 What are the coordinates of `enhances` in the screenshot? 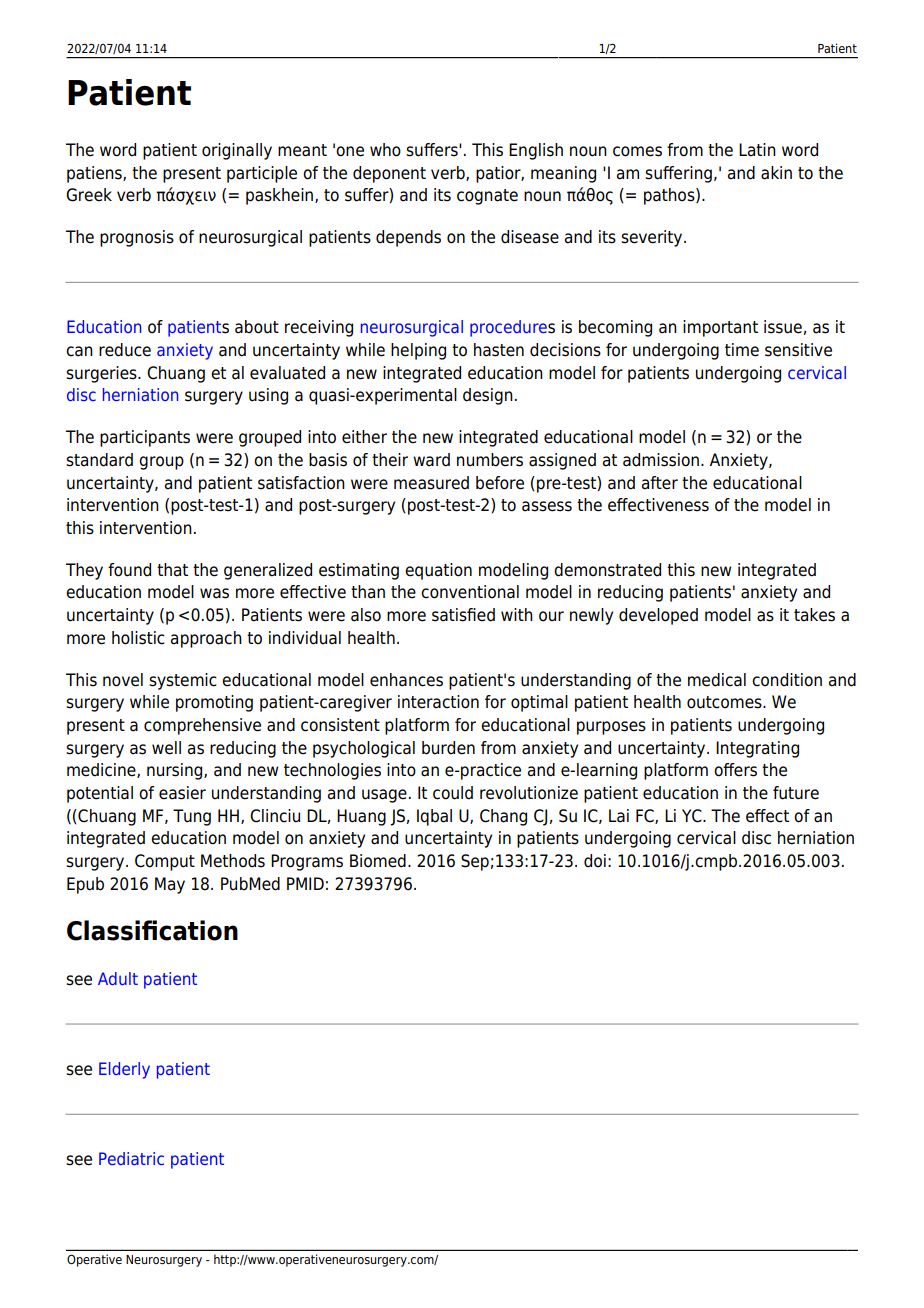 It's located at (406, 680).
